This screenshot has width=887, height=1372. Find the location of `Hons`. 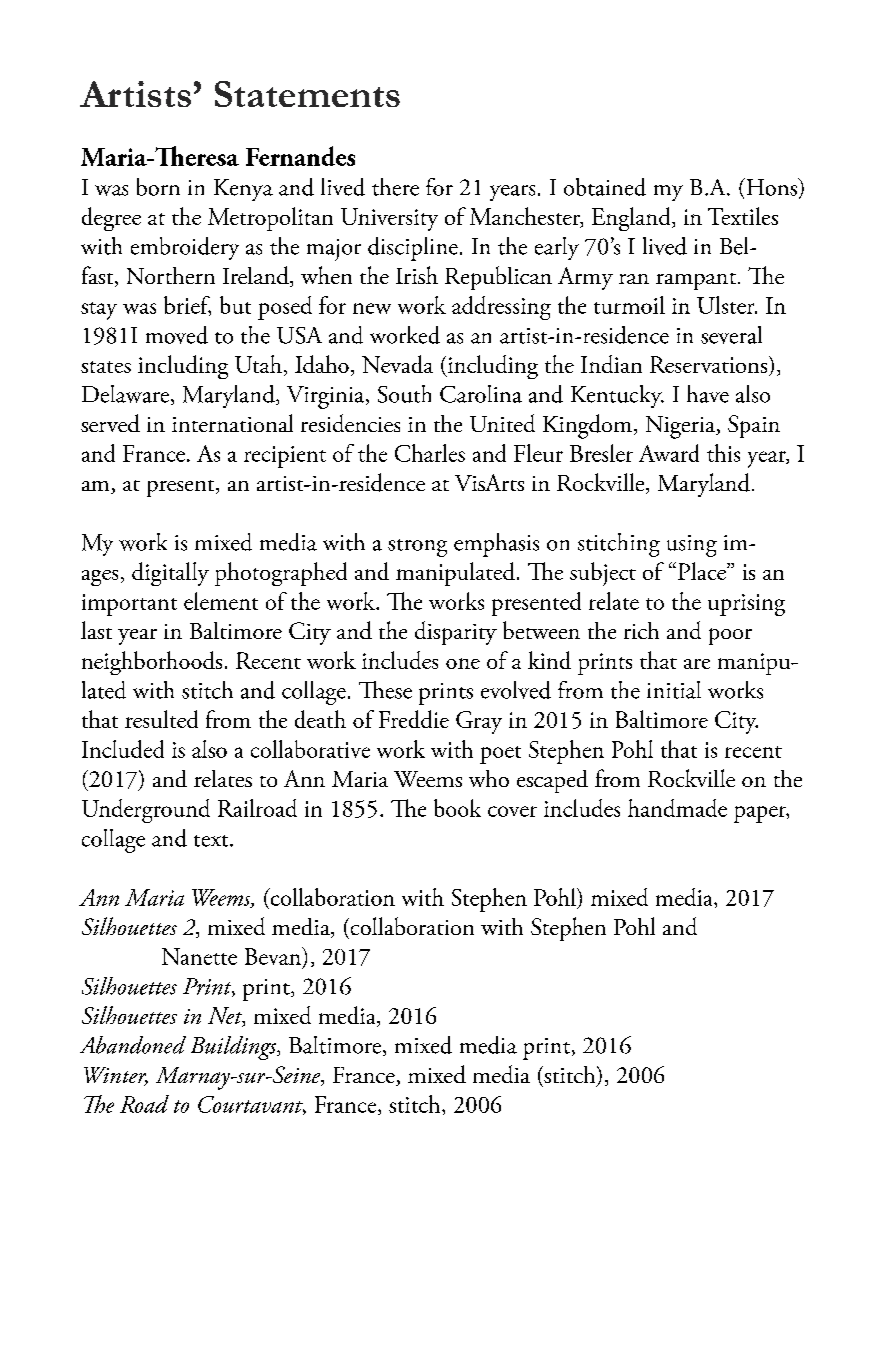

Hons is located at coordinates (771, 187).
